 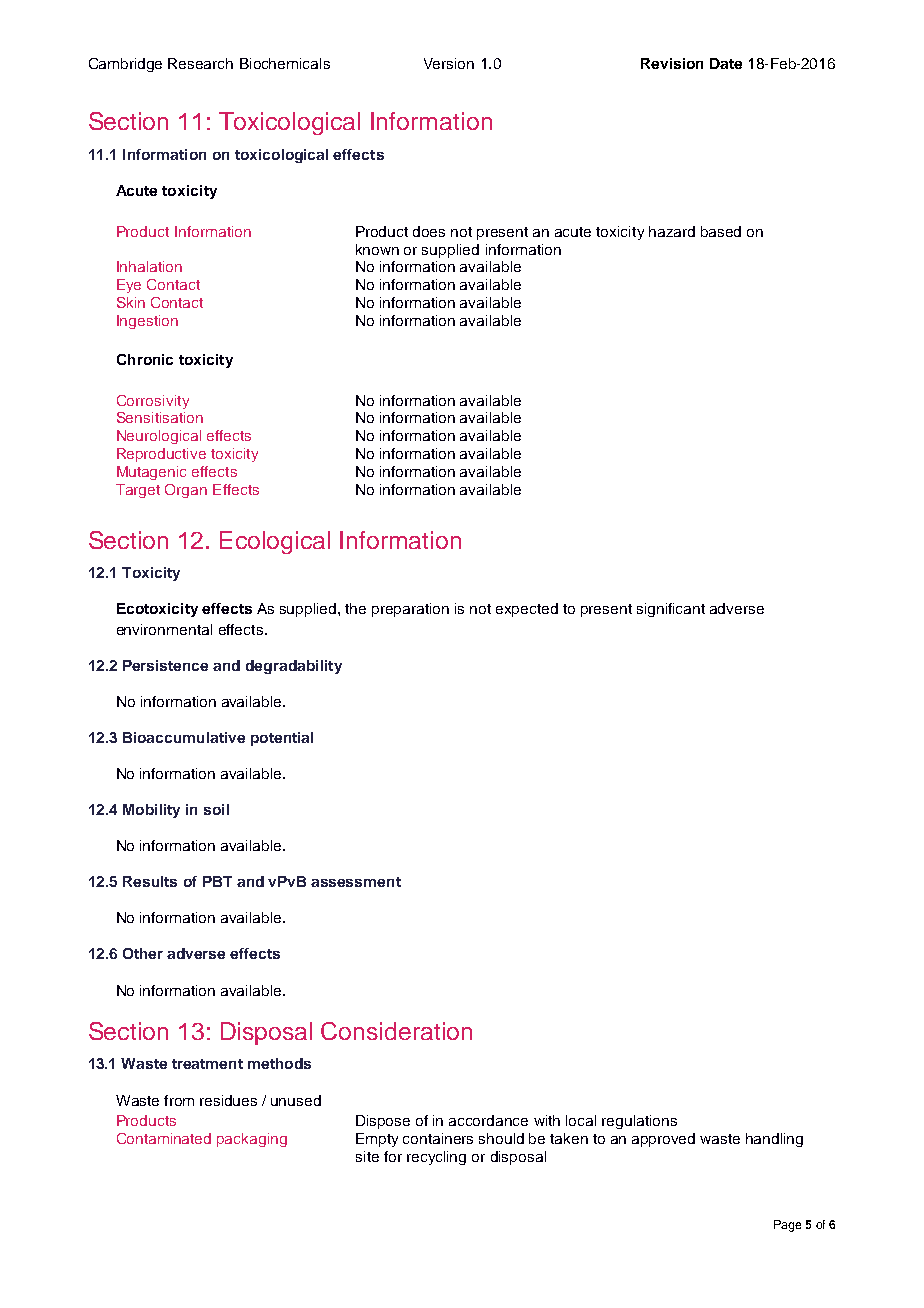 What do you see at coordinates (449, 63) in the screenshot?
I see `Version` at bounding box center [449, 63].
